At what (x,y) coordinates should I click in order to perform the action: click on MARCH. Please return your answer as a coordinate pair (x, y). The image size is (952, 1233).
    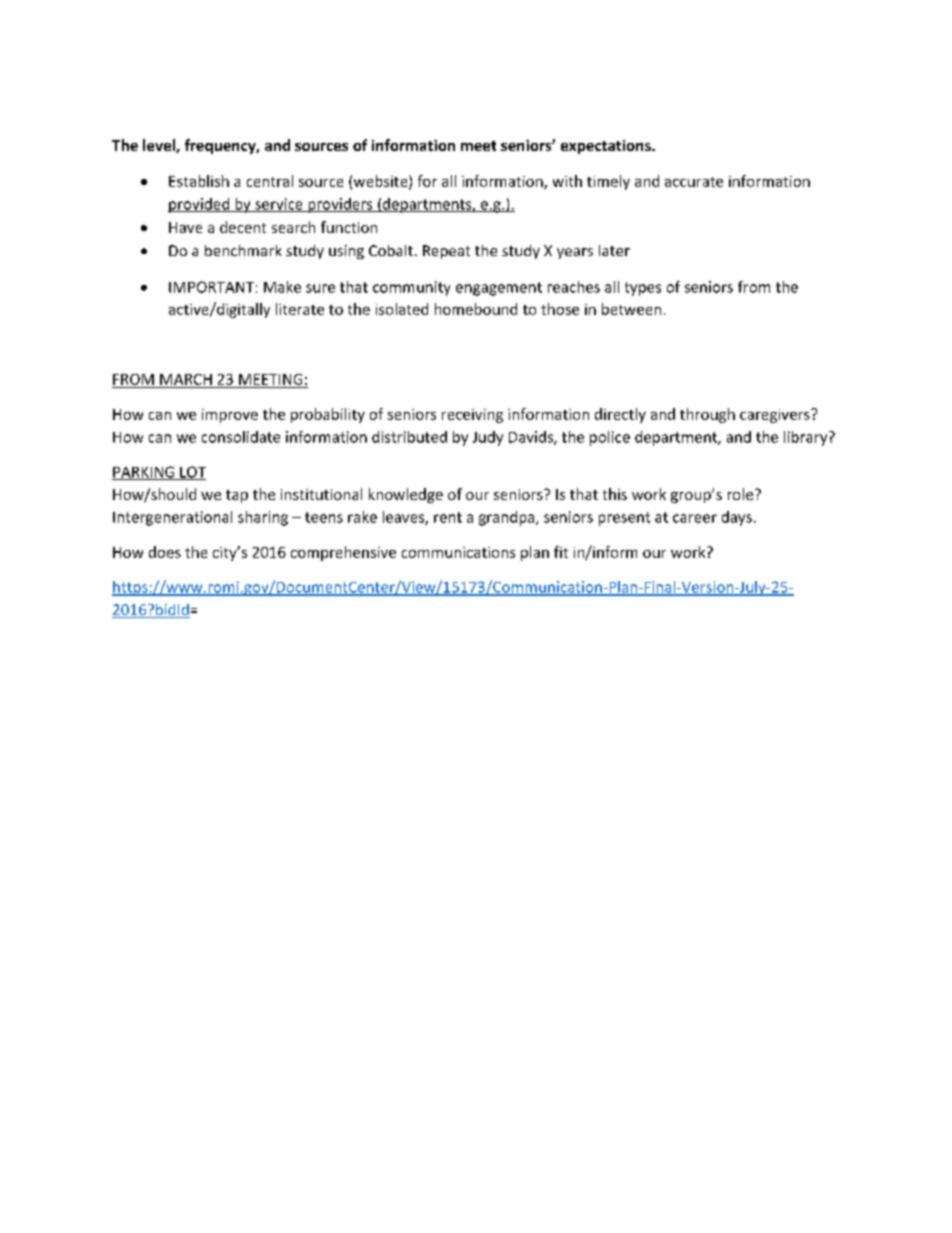
    Looking at the image, I should click on (186, 379).
